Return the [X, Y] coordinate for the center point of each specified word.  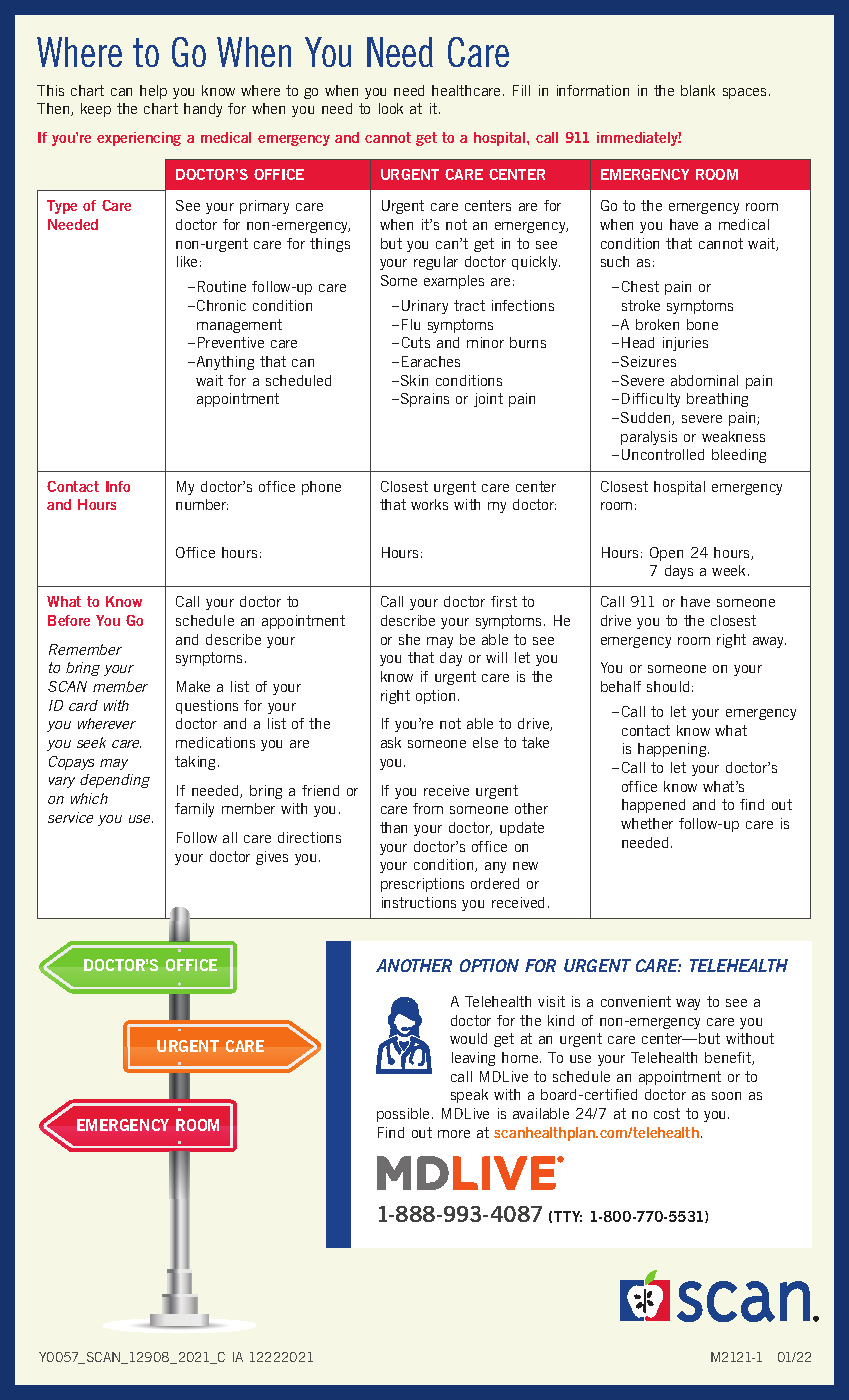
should [668, 686]
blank [698, 90]
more [454, 1134]
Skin [414, 380]
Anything [224, 363]
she [409, 639]
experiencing [139, 139]
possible [405, 1115]
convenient [636, 1001]
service [70, 817]
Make [193, 686]
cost [667, 1113]
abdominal [704, 380]
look [391, 108]
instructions [419, 902]
